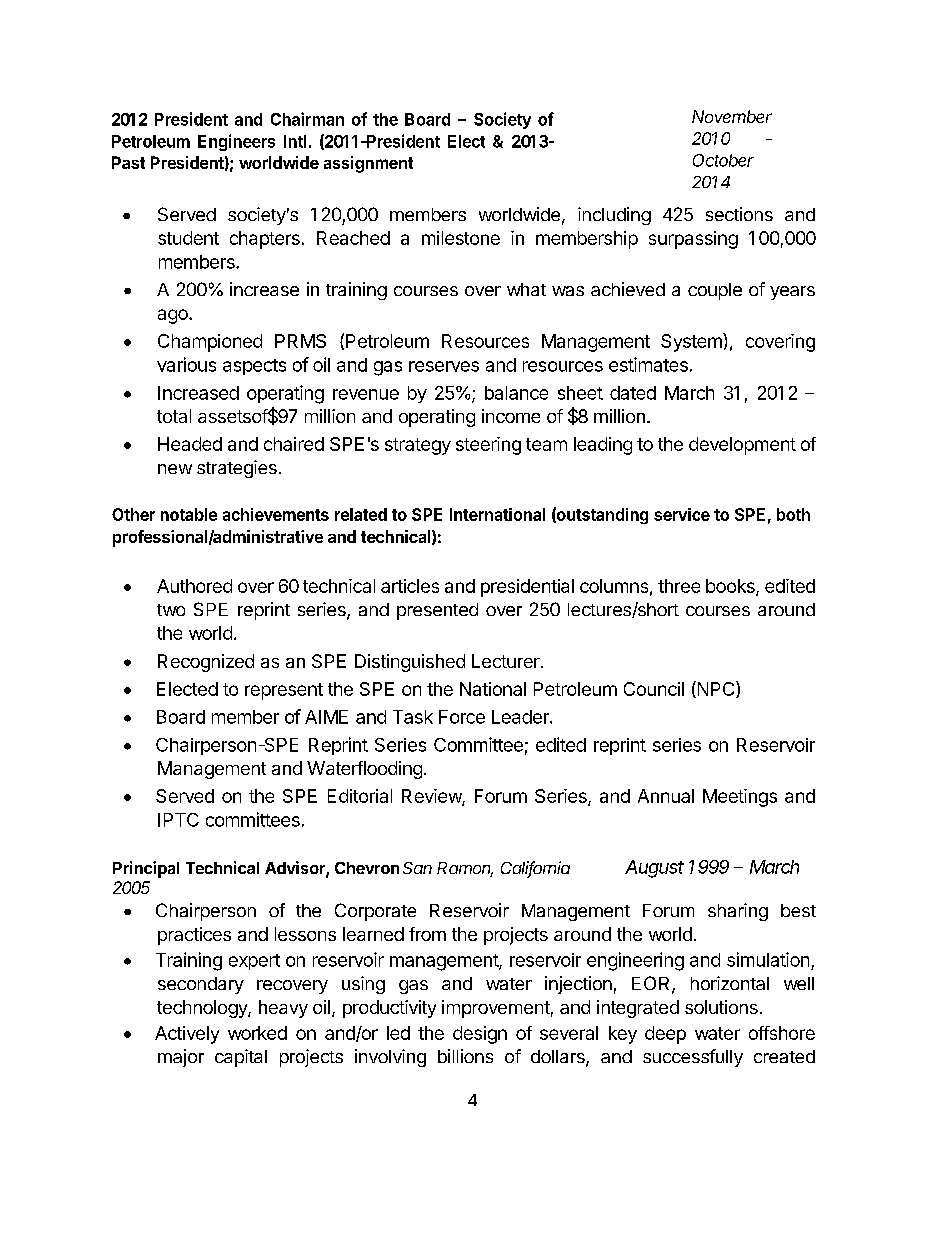 This page has height=1233, width=952. What do you see at coordinates (187, 1035) in the page?
I see `Actively` at bounding box center [187, 1035].
